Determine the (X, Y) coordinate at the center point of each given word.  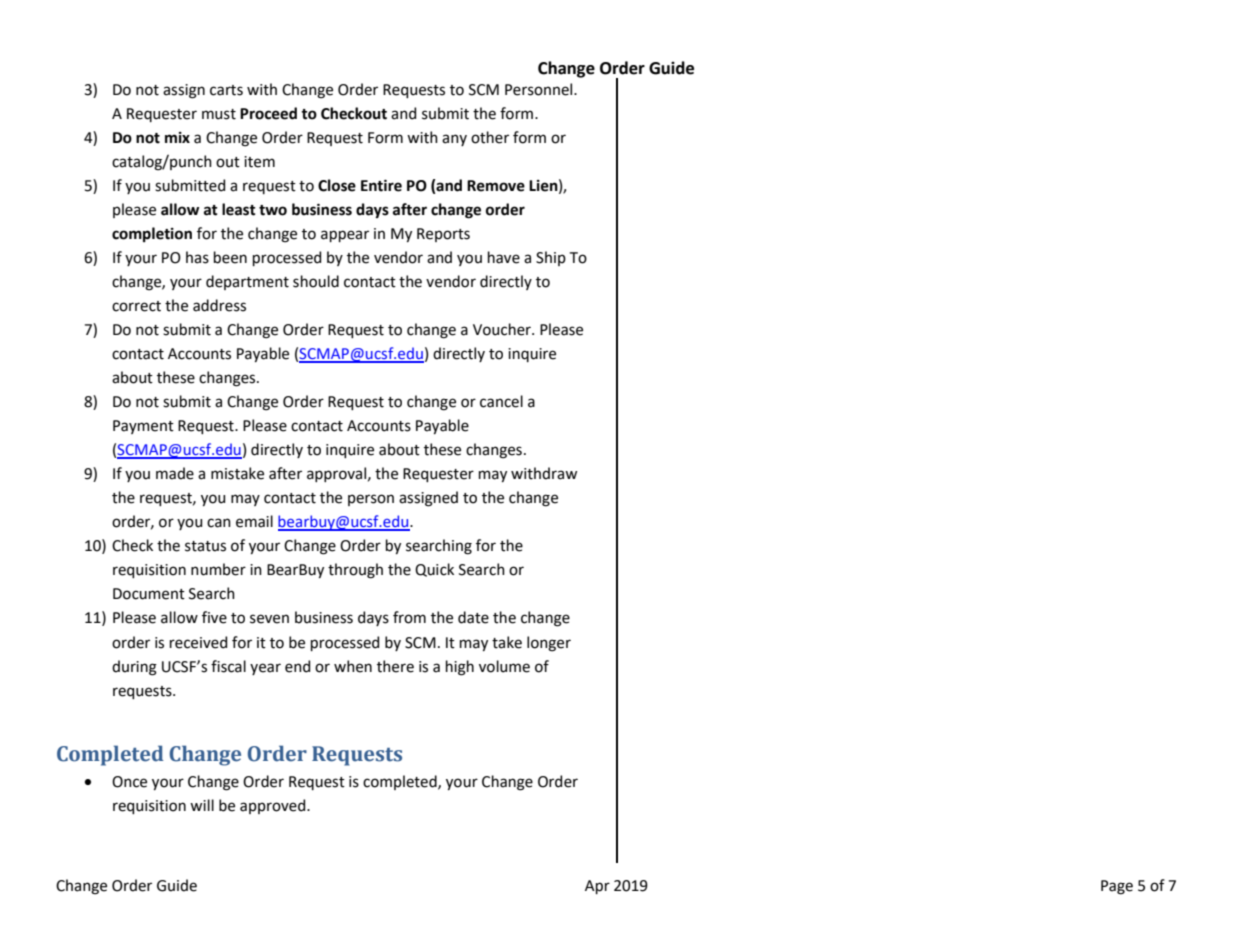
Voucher (503, 329)
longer (549, 644)
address (219, 305)
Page (1117, 887)
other (490, 137)
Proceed (268, 113)
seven (269, 619)
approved (274, 806)
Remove (496, 186)
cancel (501, 401)
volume (504, 666)
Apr (597, 887)
